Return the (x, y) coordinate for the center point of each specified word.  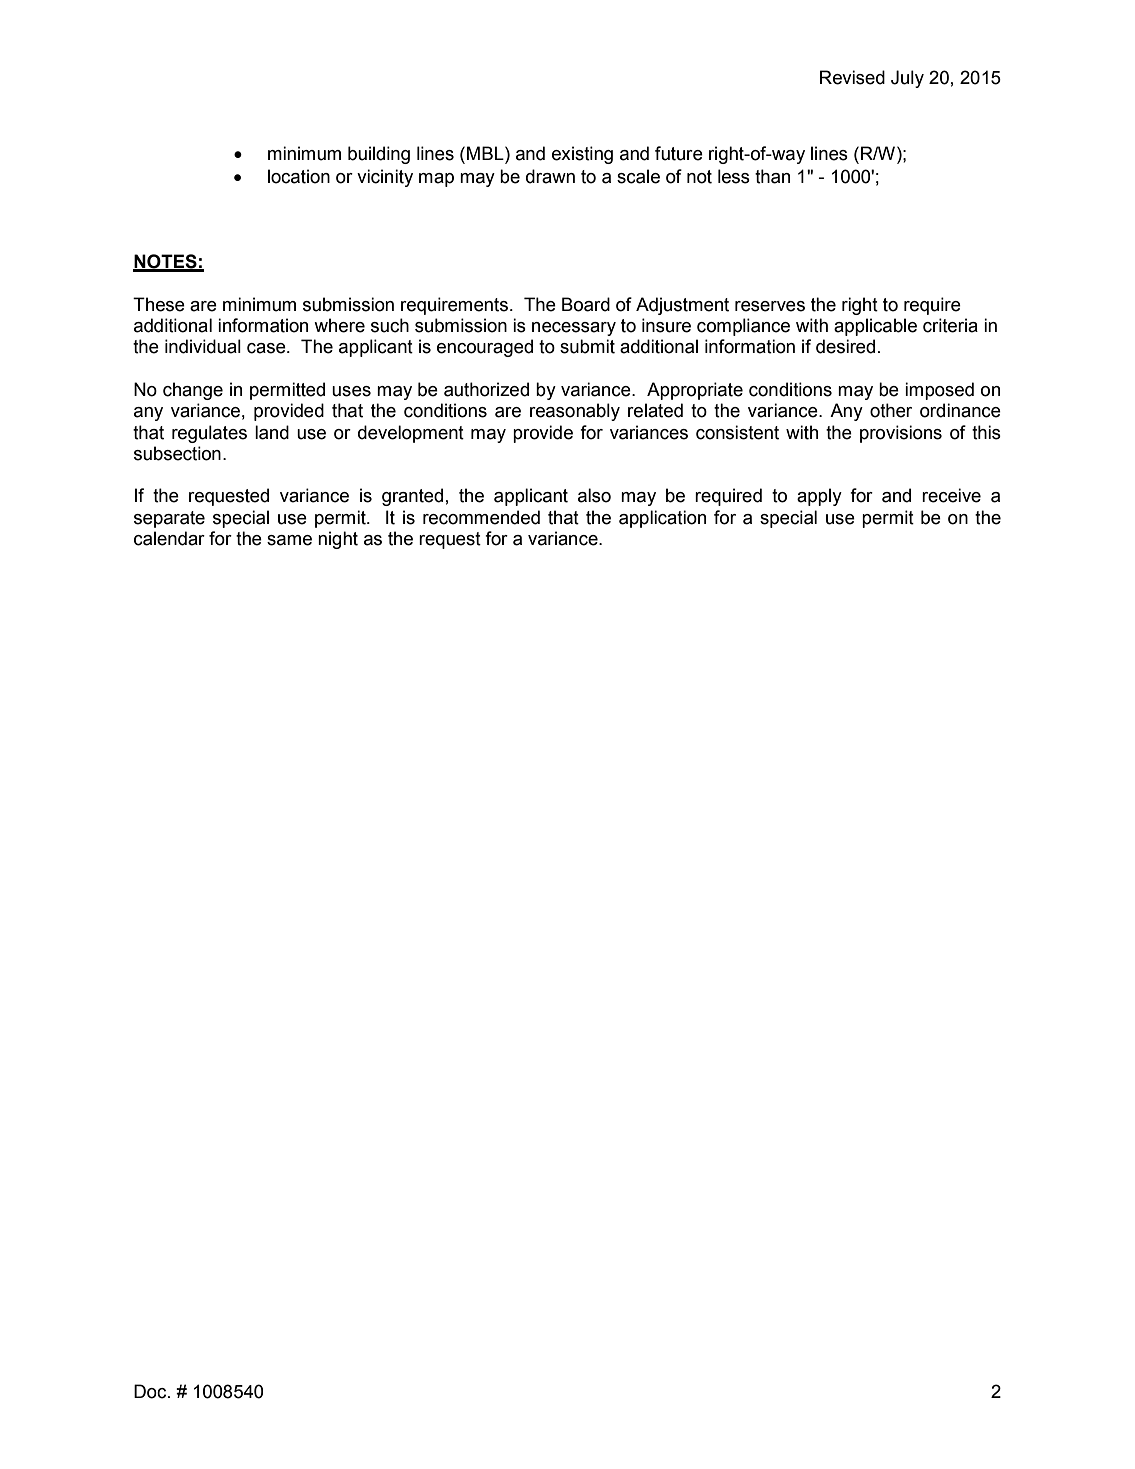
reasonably (575, 412)
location (299, 176)
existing (582, 155)
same (289, 540)
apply (819, 497)
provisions (901, 434)
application (662, 519)
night (338, 540)
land (272, 432)
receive (951, 495)
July (907, 79)
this (986, 432)
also (594, 495)
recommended (481, 517)
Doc (151, 1391)
